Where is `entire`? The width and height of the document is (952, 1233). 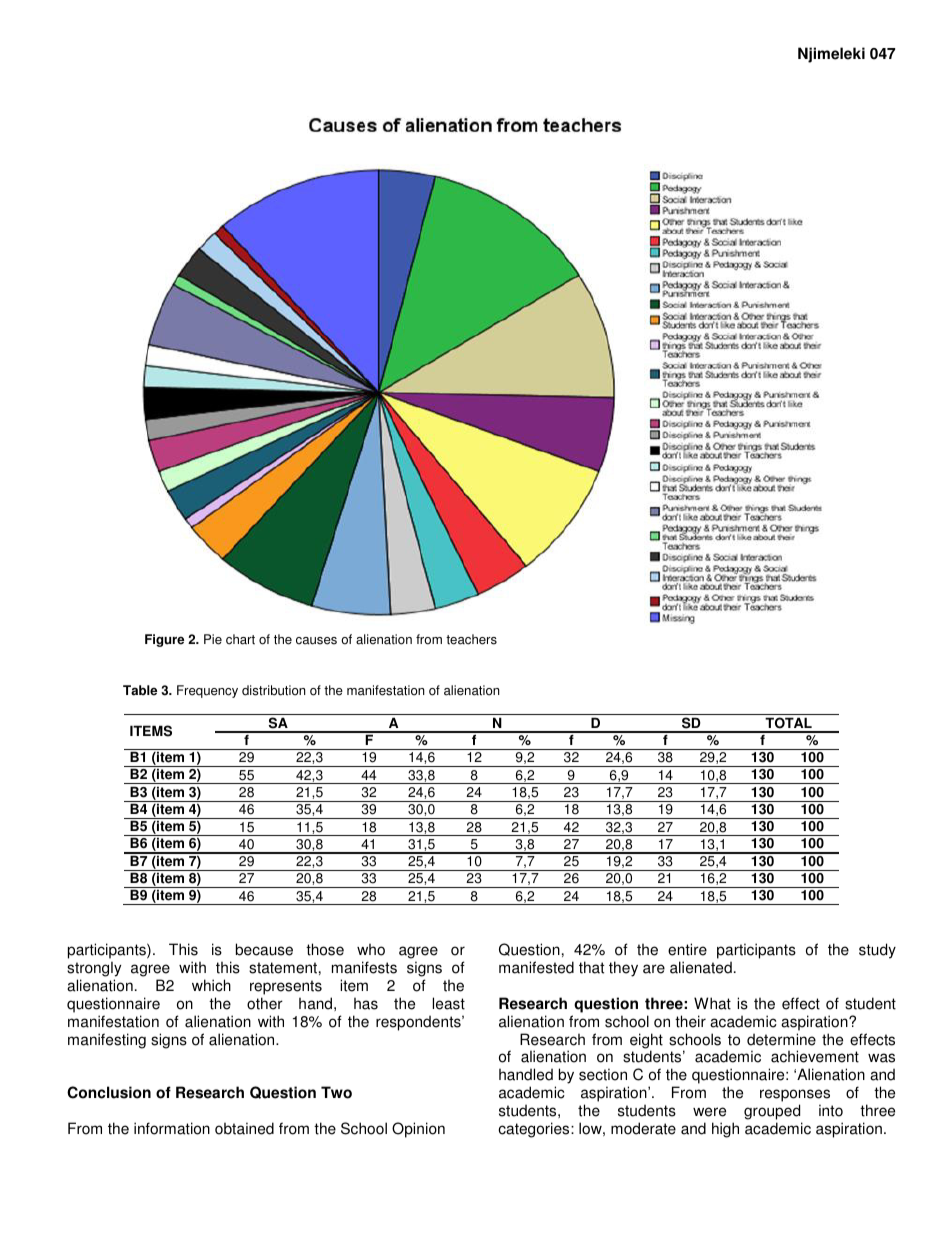 entire is located at coordinates (687, 949).
